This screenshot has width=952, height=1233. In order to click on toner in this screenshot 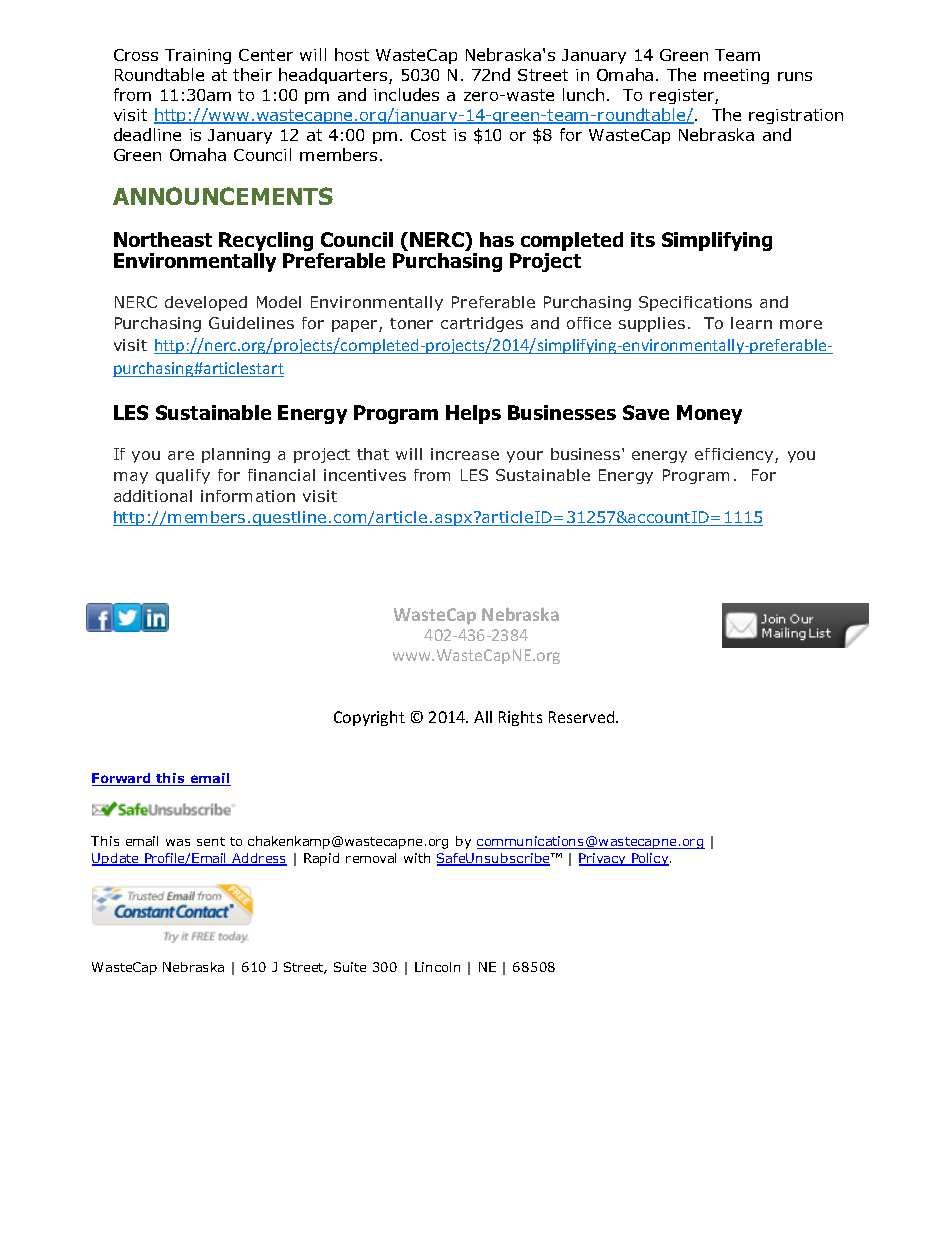, I will do `click(411, 323)`.
